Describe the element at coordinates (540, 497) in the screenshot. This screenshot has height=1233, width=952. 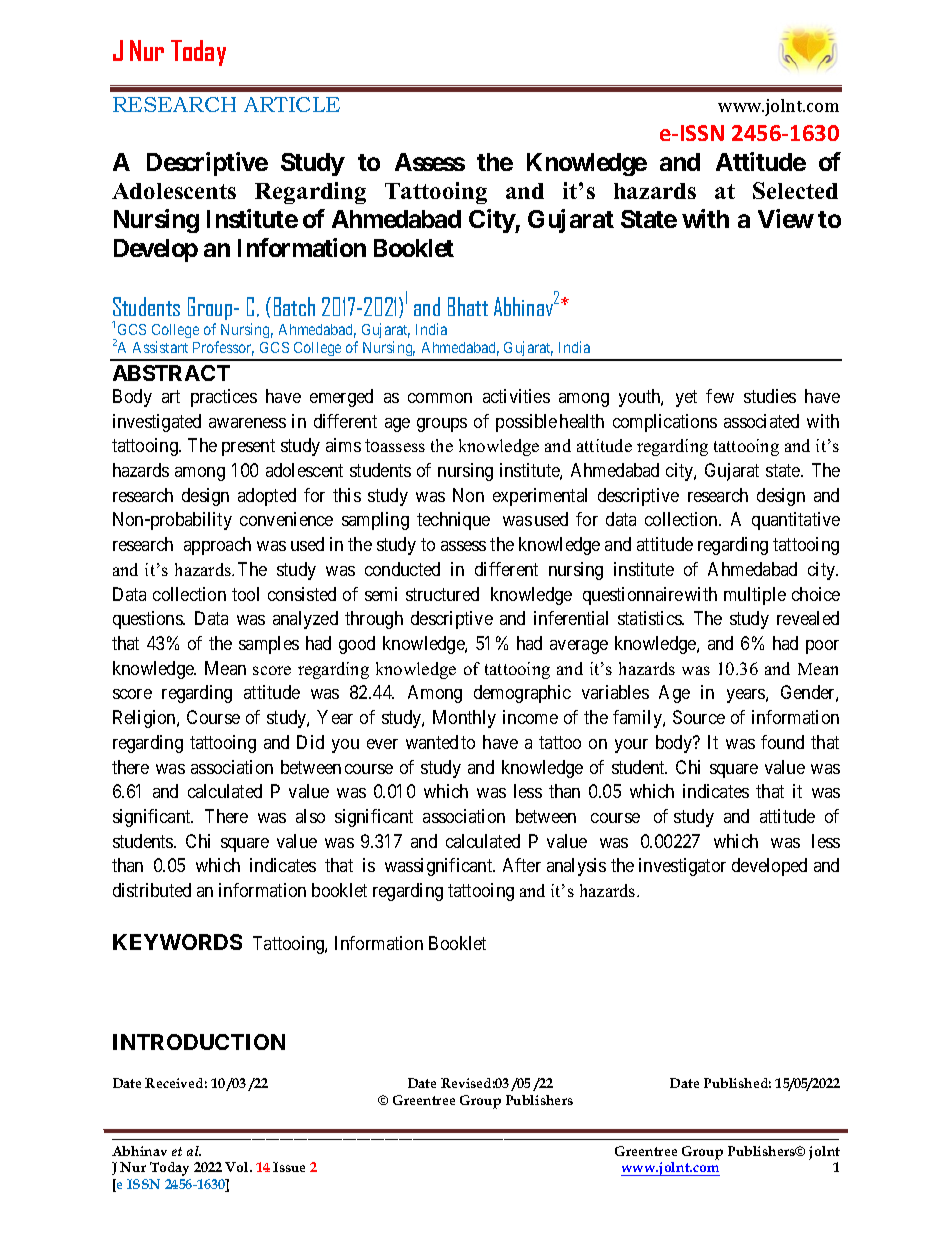
I see `experimental` at that location.
